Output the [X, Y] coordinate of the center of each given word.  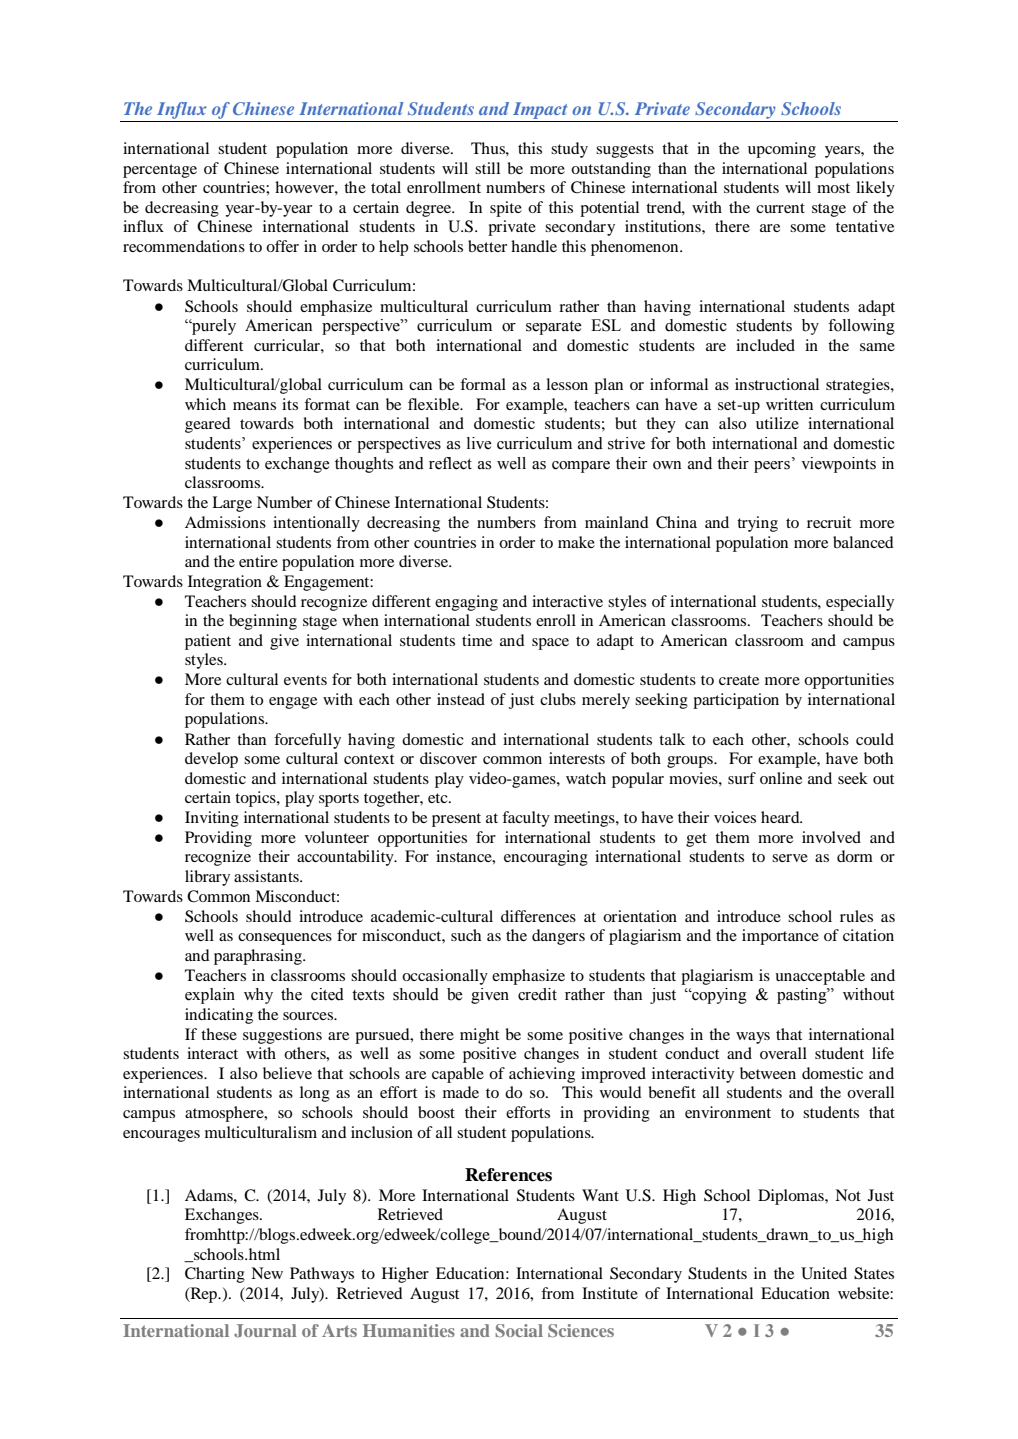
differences [538, 916]
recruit [829, 522]
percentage [160, 171]
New [267, 1273]
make [576, 542]
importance [780, 937]
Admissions [225, 522]
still [487, 168]
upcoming [782, 150]
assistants [267, 876]
